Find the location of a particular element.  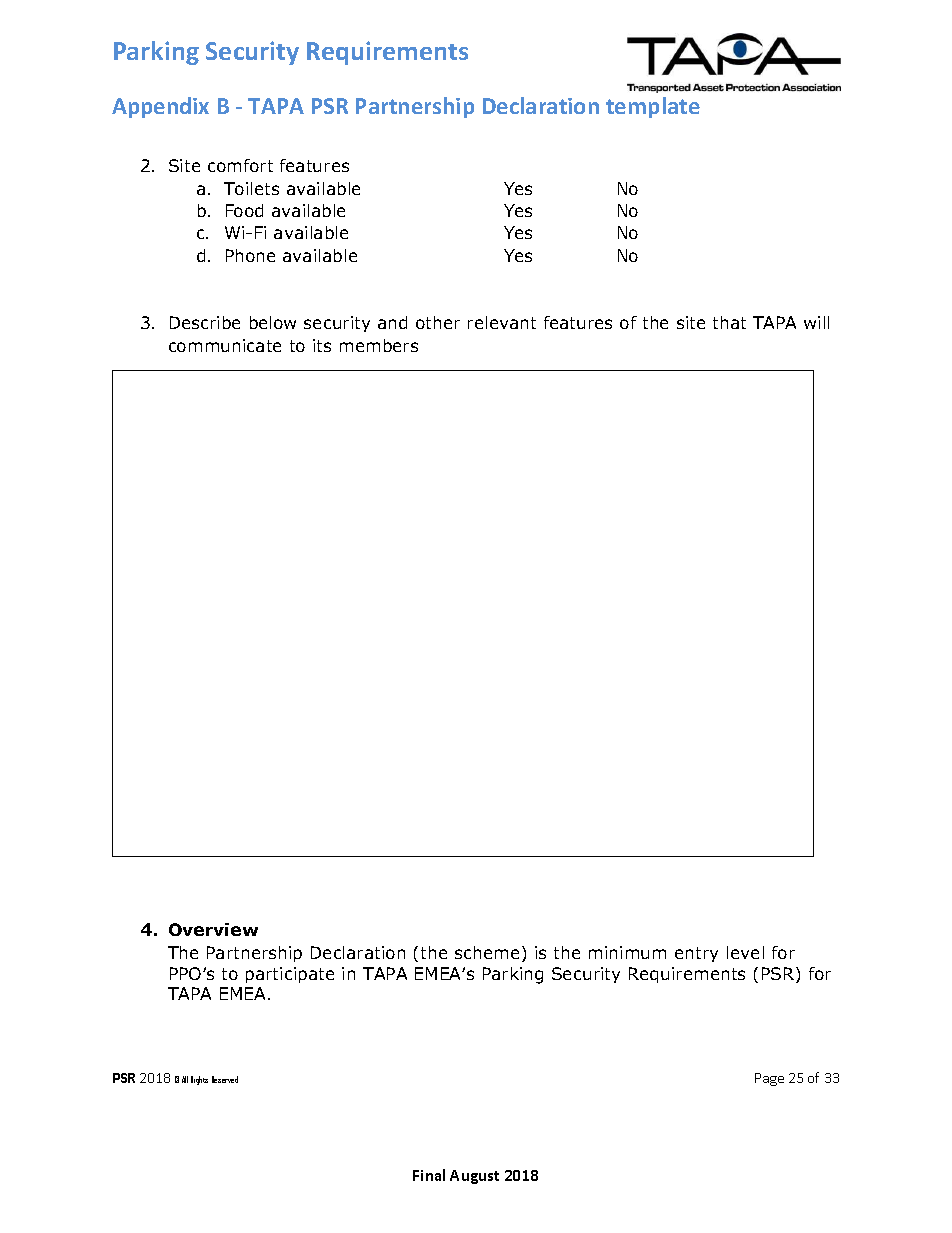

participate is located at coordinates (290, 975).
